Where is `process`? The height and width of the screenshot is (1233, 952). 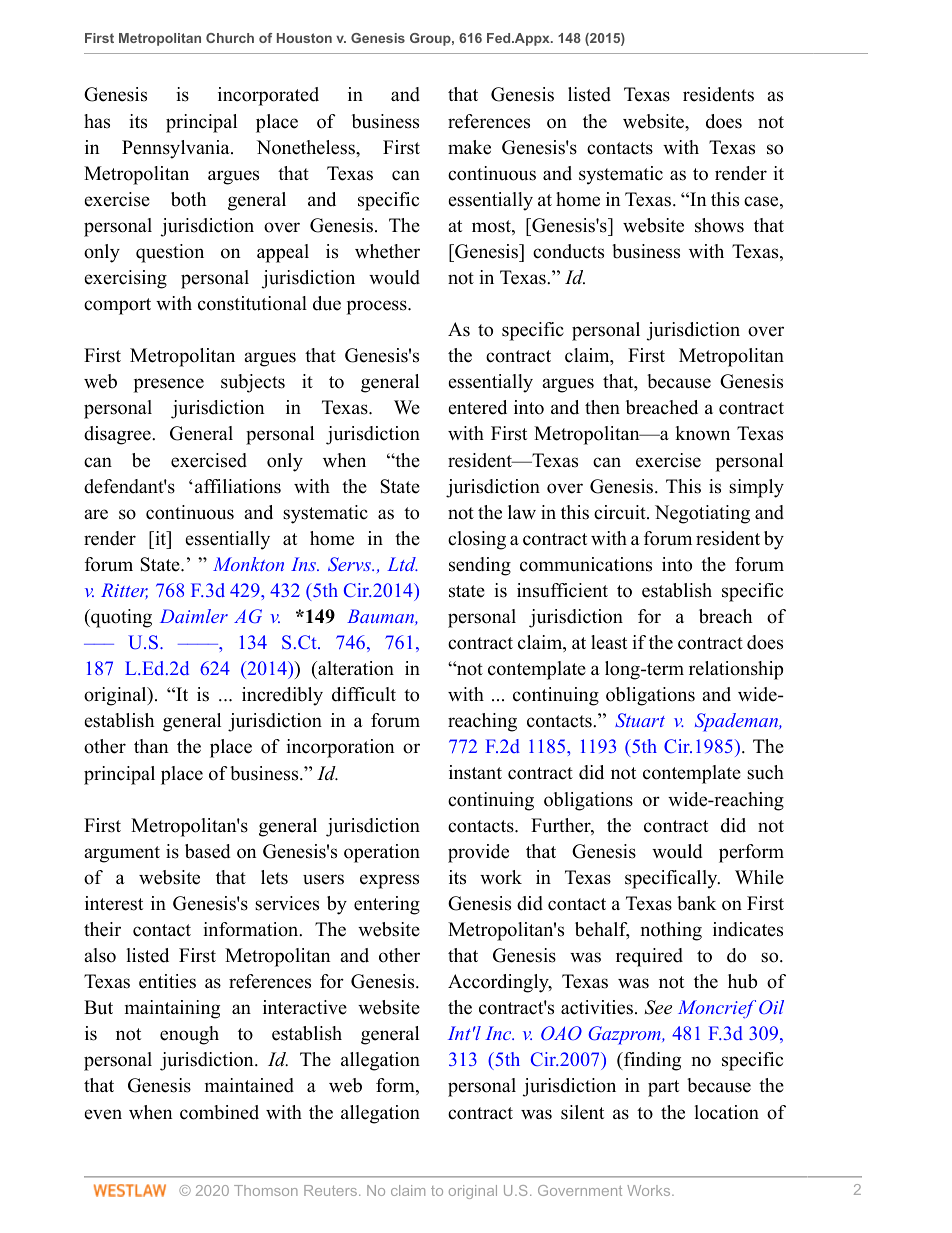 process is located at coordinates (378, 307).
